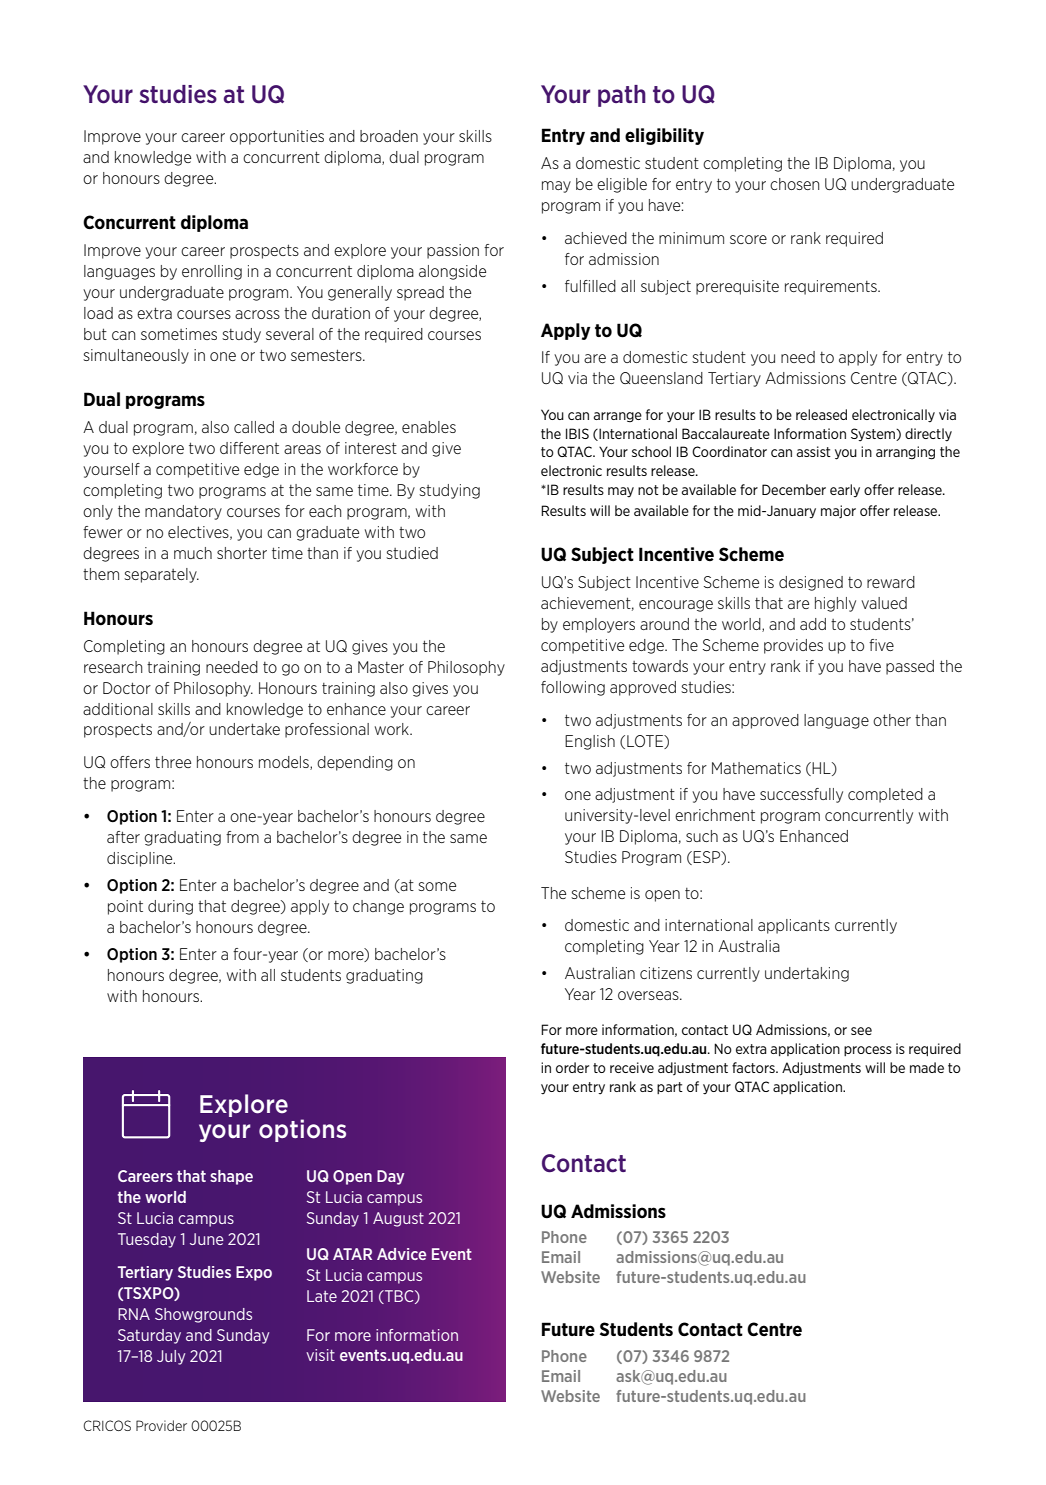  Describe the element at coordinates (320, 1355) in the screenshot. I see `visit` at that location.
